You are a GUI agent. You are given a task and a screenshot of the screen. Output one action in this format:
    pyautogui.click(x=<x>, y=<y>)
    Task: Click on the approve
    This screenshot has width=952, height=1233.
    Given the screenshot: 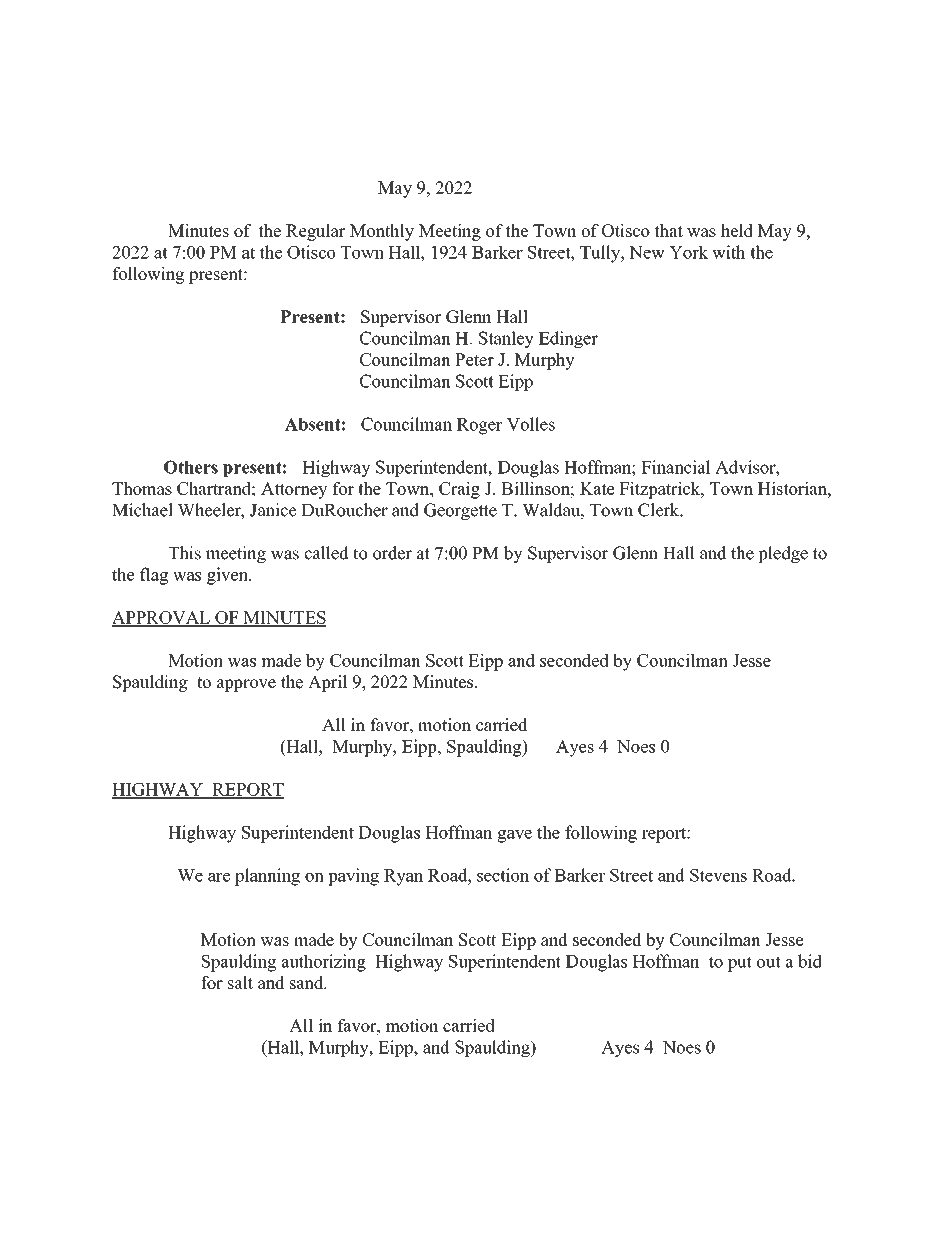 What is the action you would take?
    pyautogui.click(x=246, y=685)
